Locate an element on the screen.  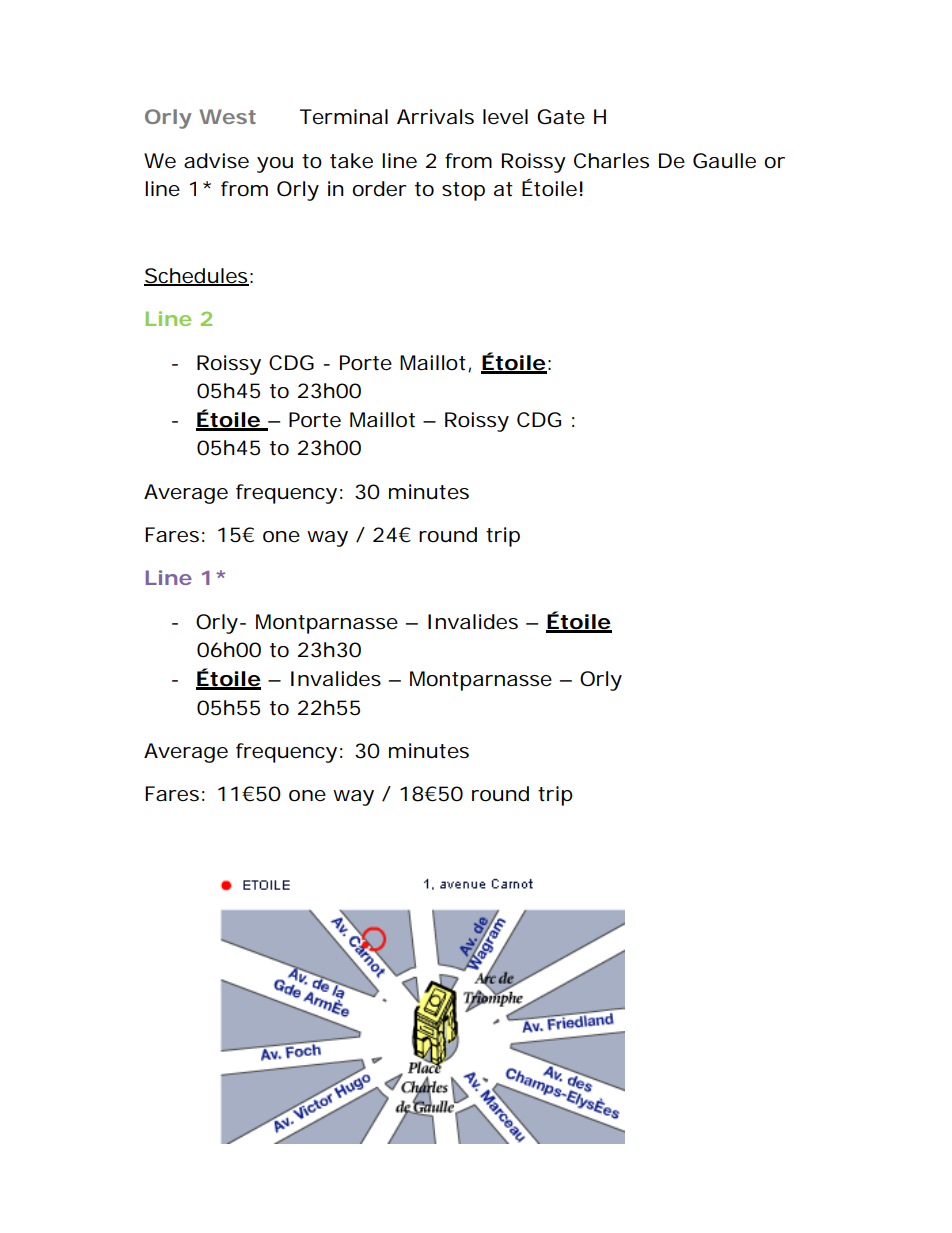
you is located at coordinates (275, 165).
